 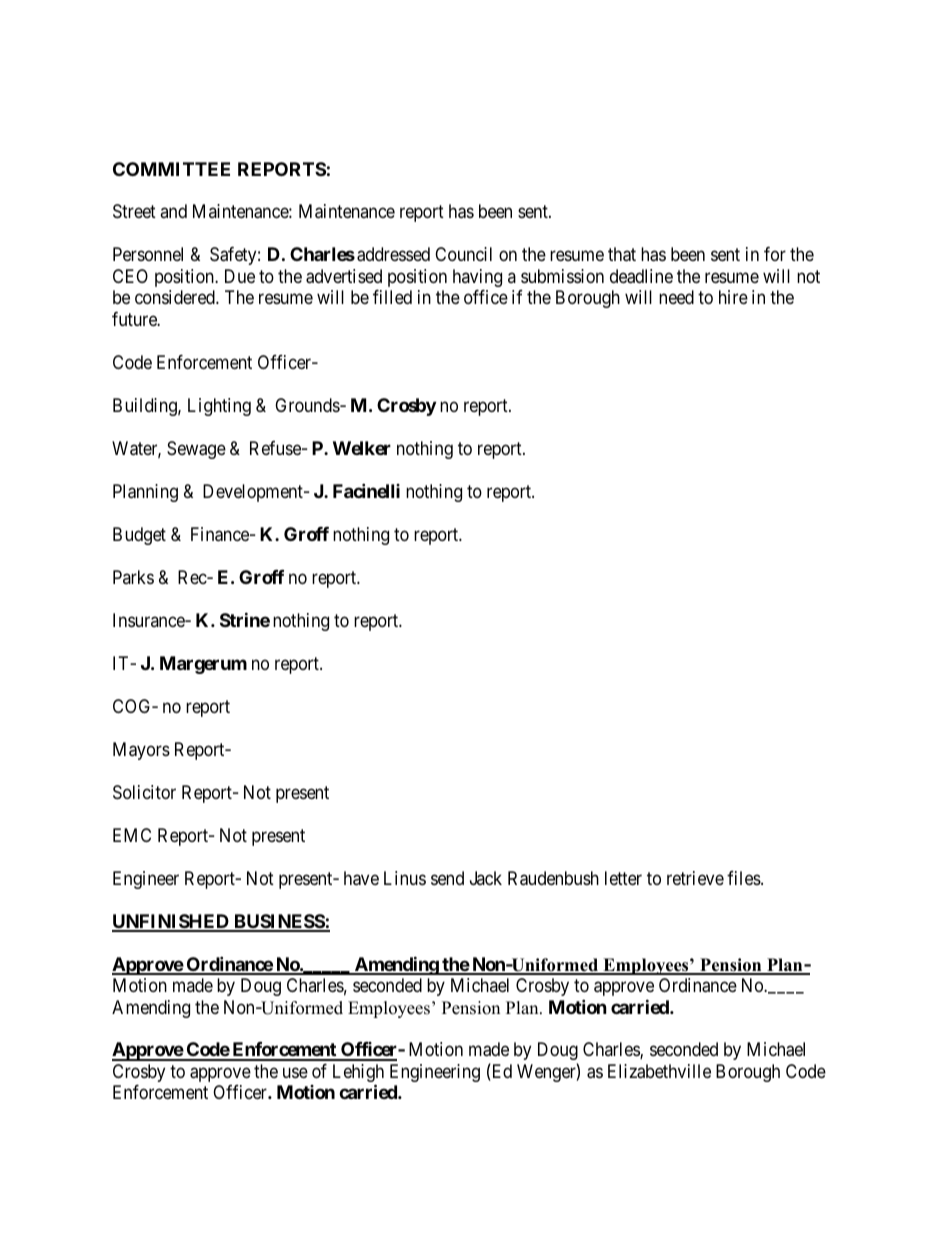 I want to click on filled, so click(x=392, y=297).
